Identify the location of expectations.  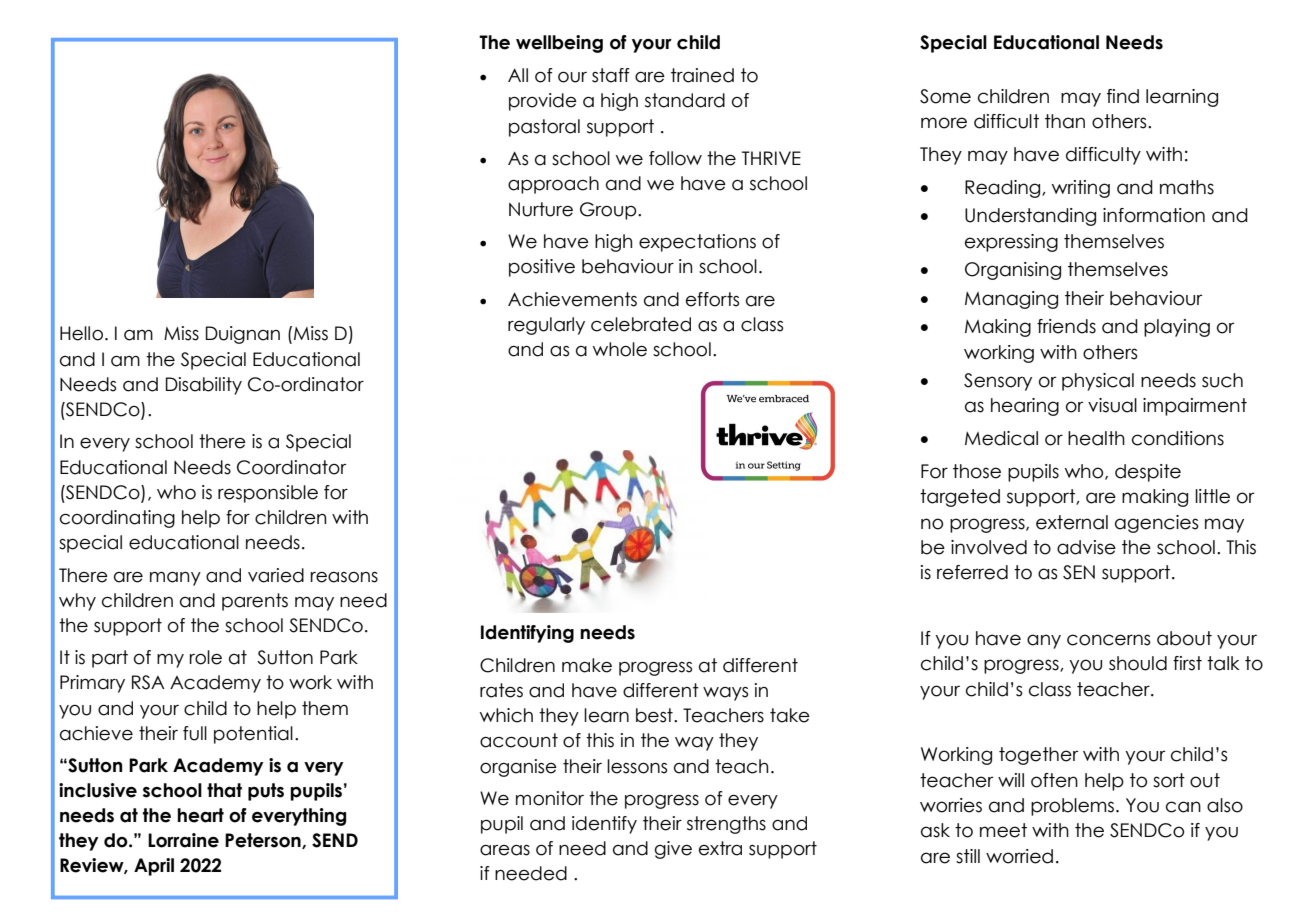
(697, 243).
